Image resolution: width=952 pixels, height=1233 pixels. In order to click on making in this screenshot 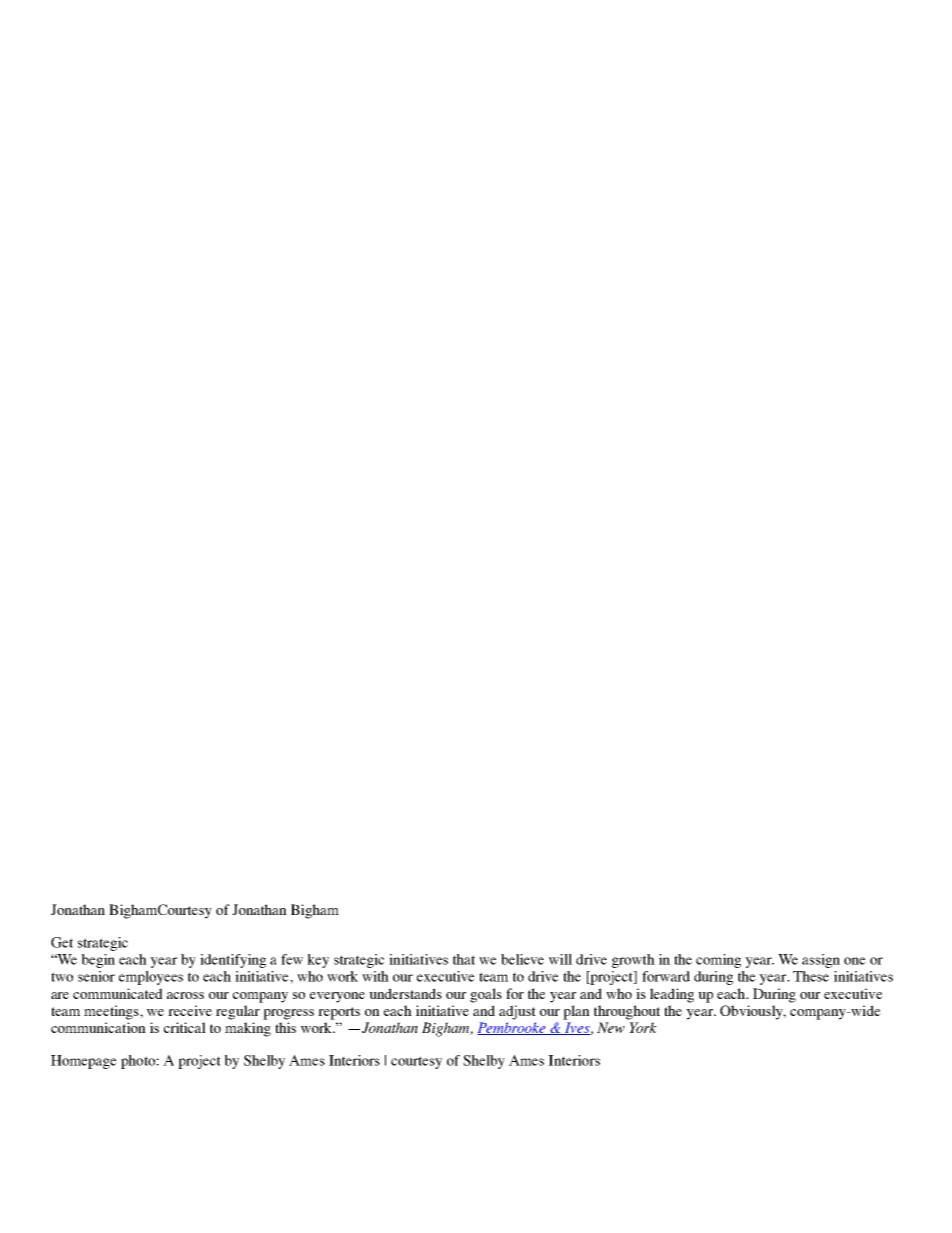, I will do `click(248, 1029)`.
